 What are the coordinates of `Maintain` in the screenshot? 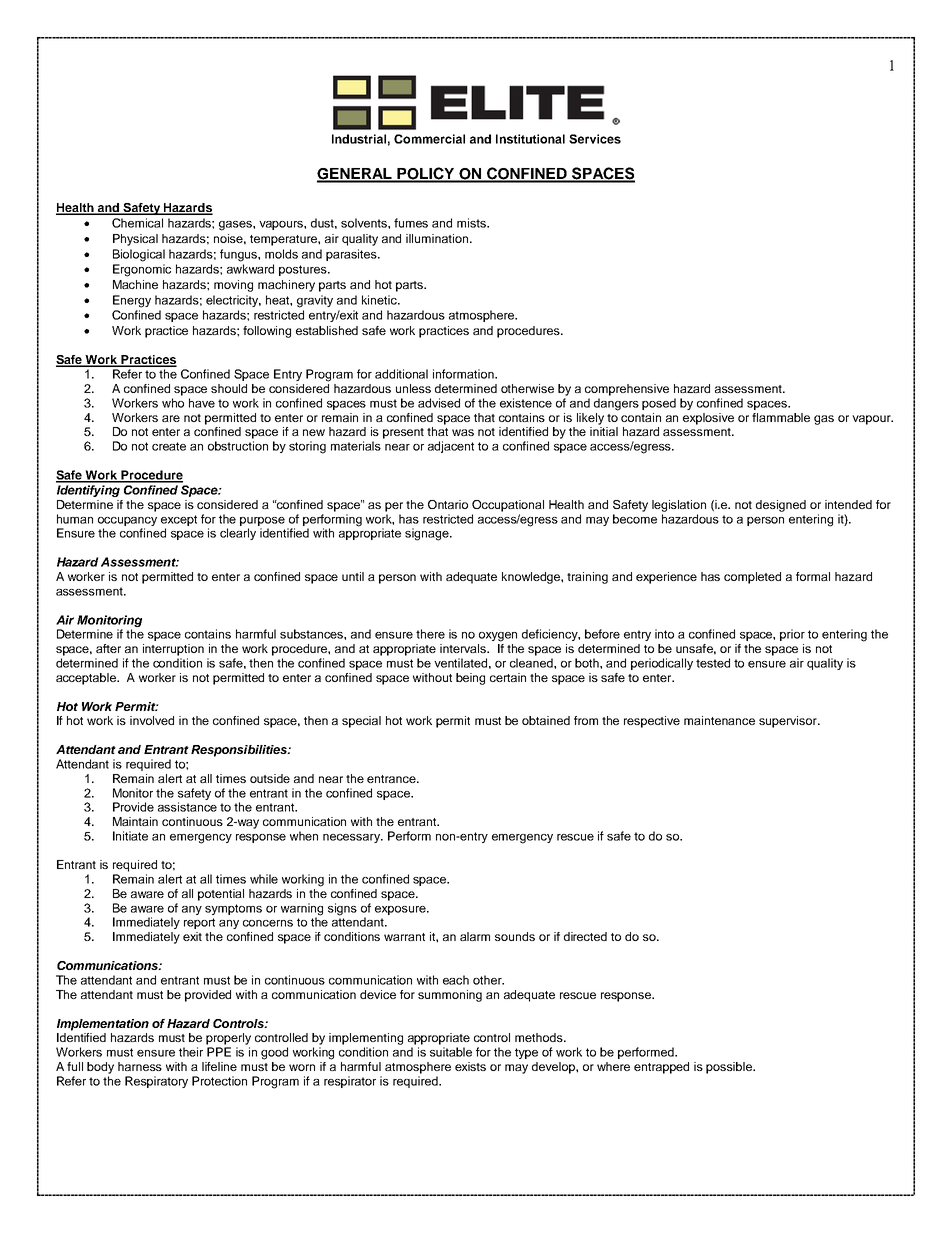 It's located at (135, 821).
